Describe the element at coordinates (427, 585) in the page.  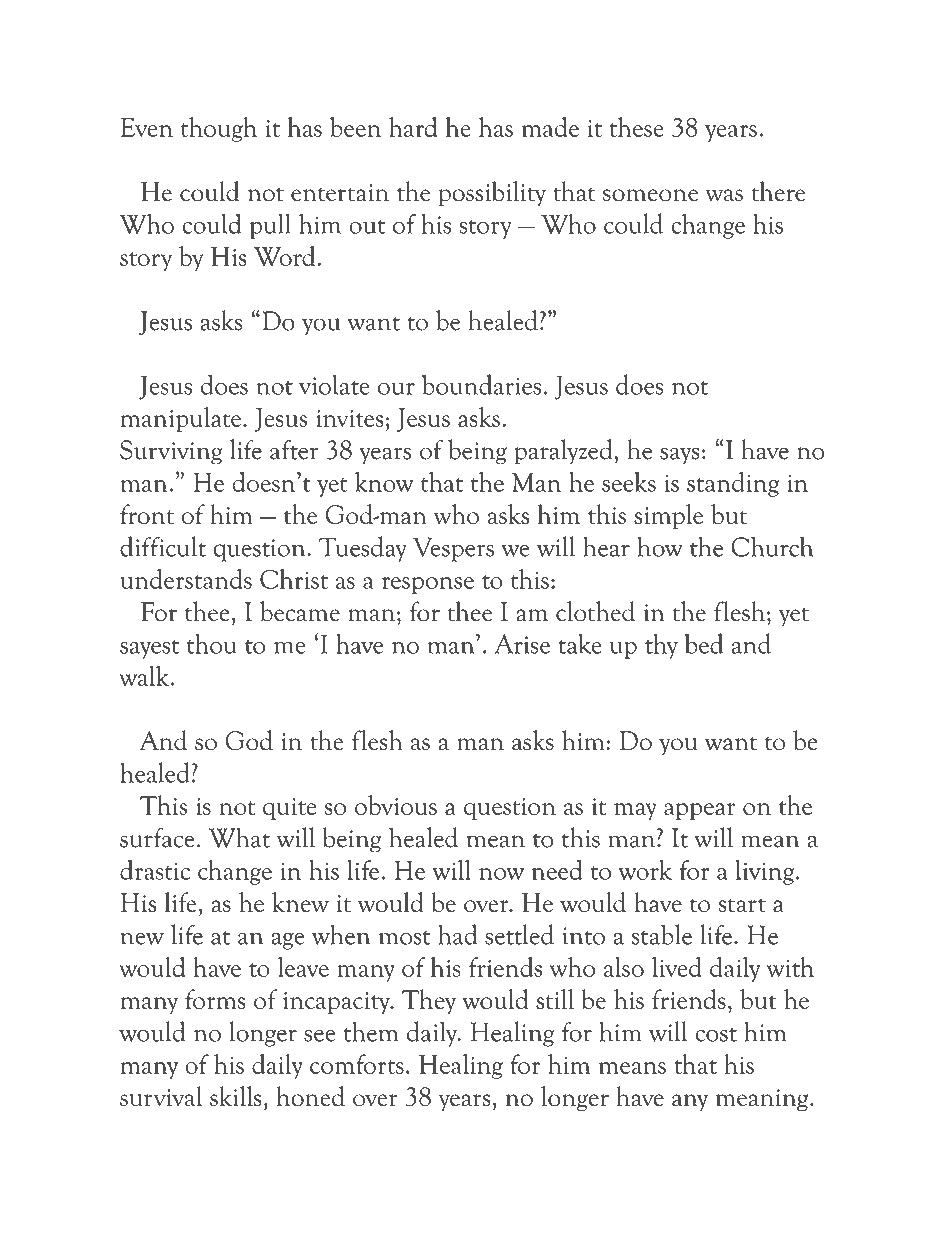
I see `response` at that location.
